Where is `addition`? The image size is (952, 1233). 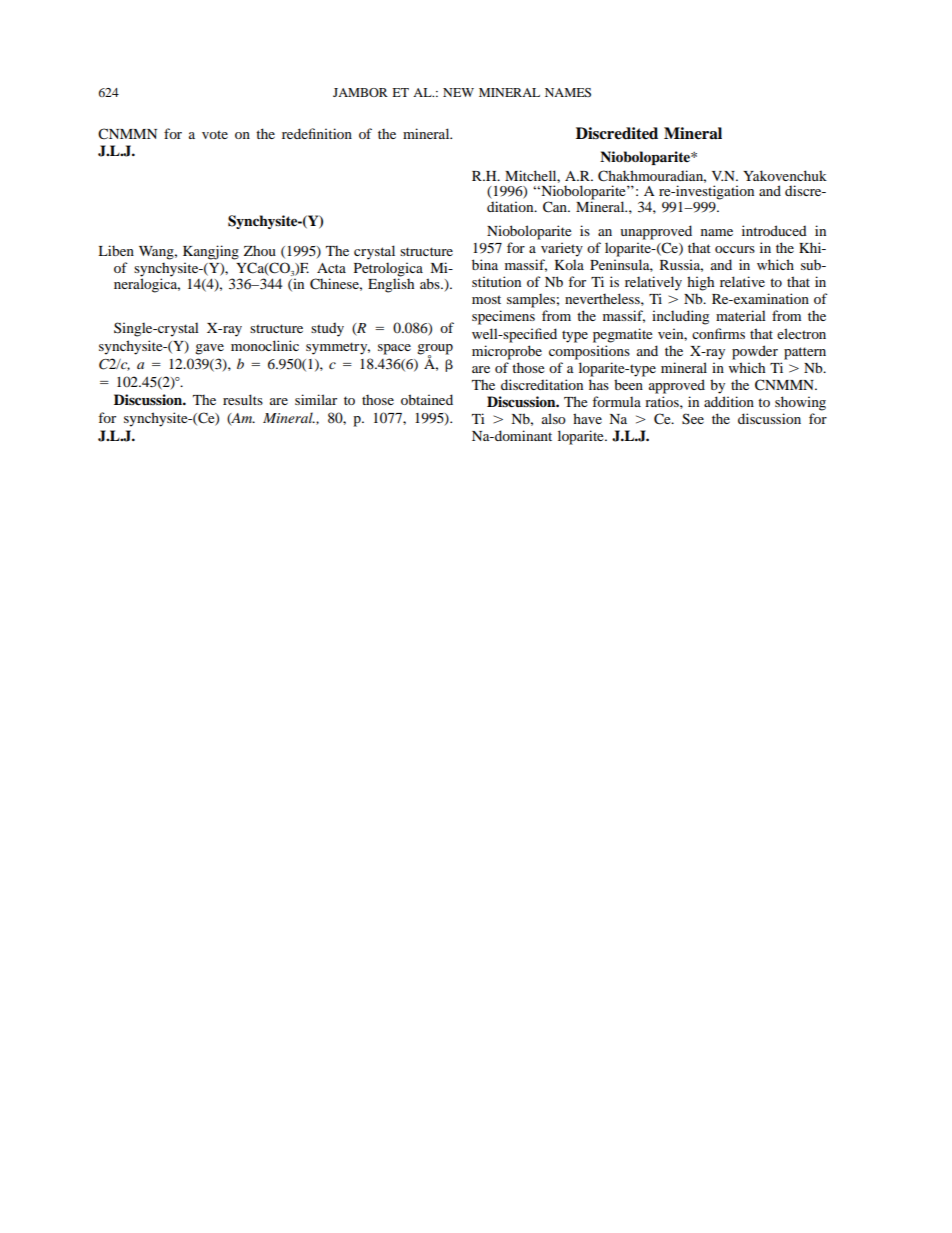 addition is located at coordinates (729, 401).
